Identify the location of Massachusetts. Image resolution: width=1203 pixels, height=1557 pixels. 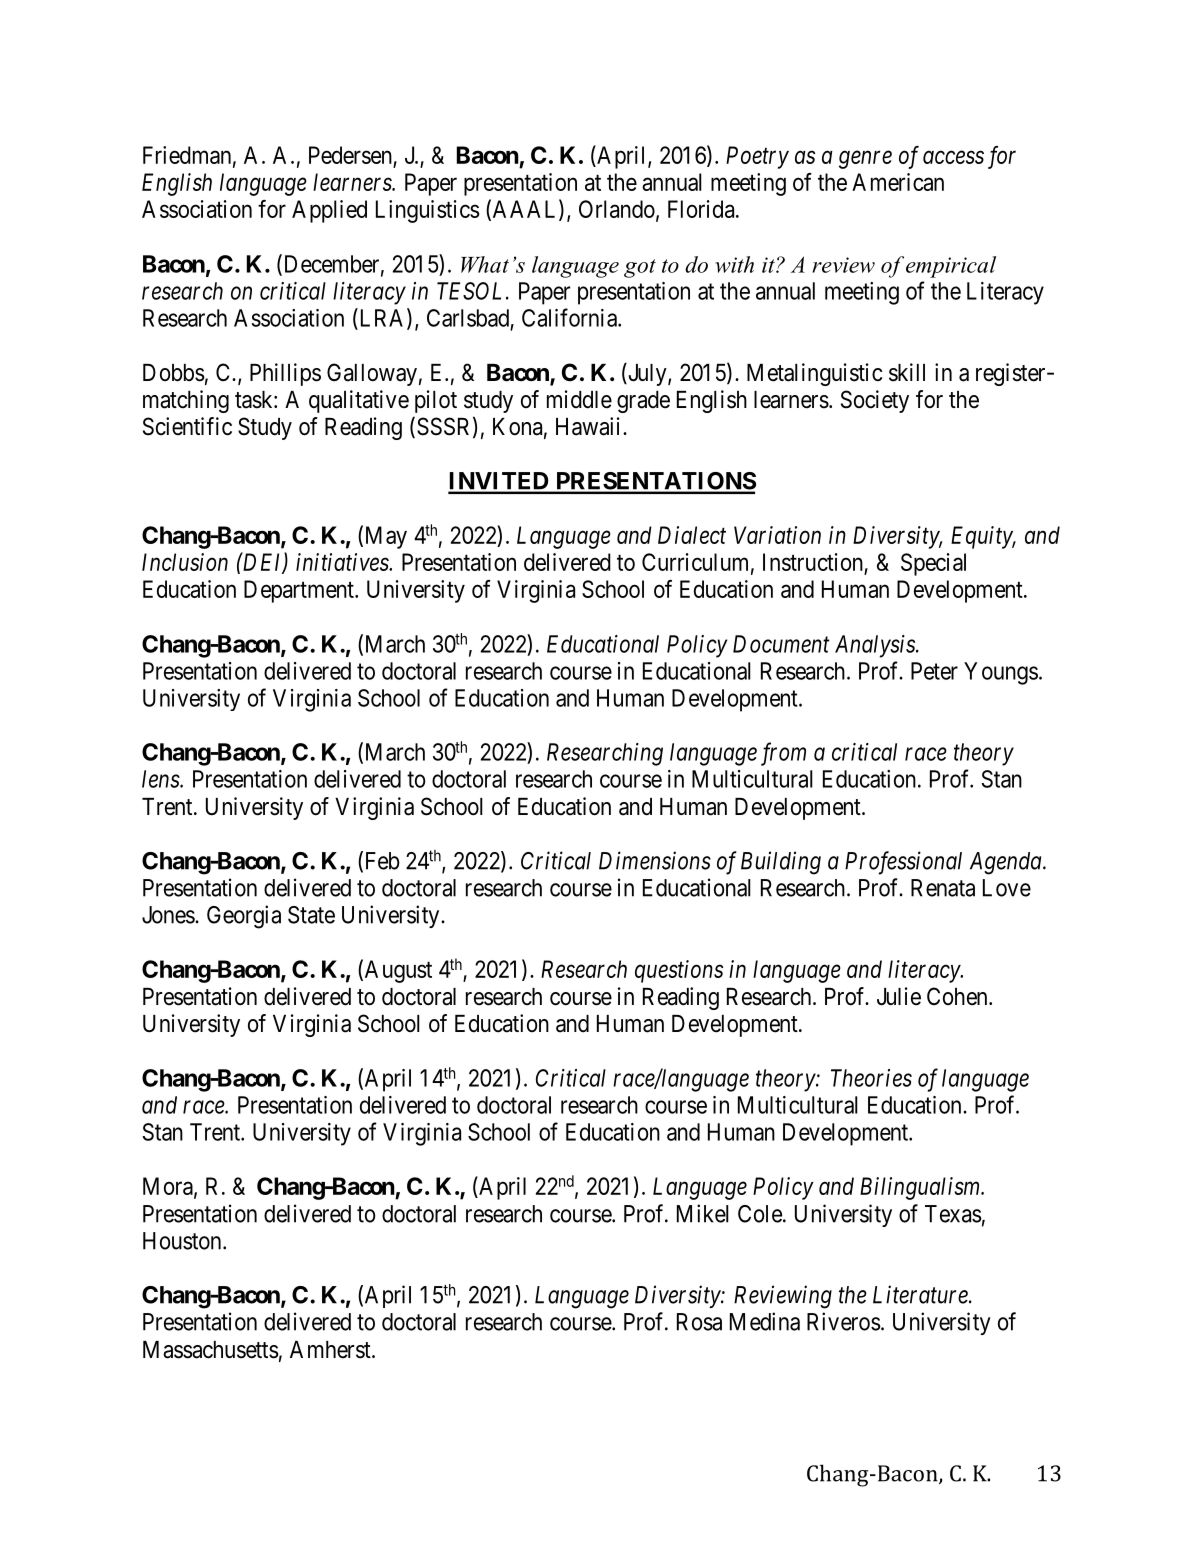
(211, 1350).
